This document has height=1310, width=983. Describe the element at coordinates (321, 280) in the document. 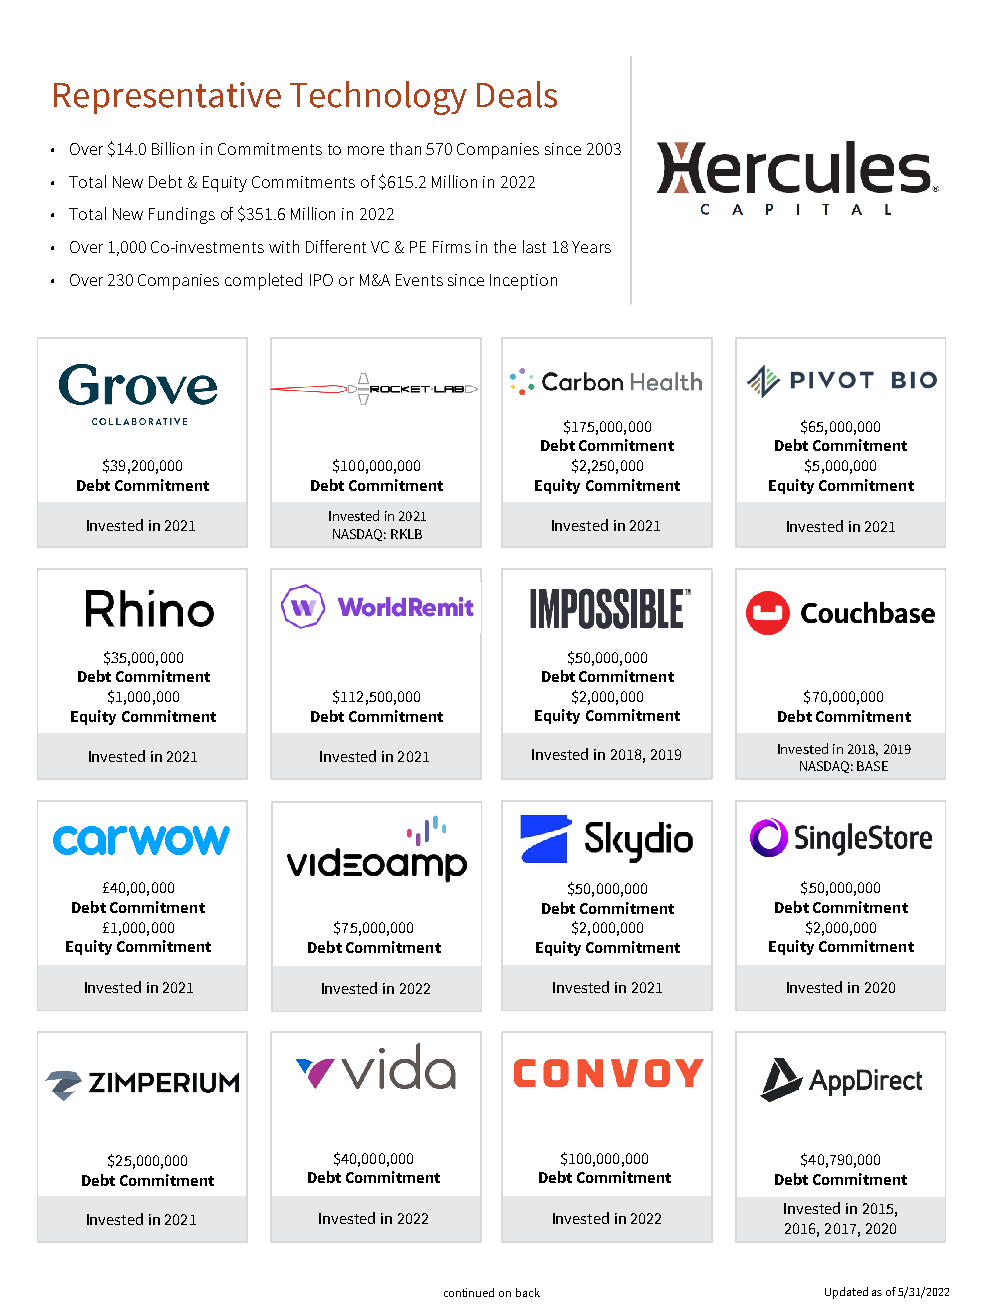

I see `IPO` at that location.
